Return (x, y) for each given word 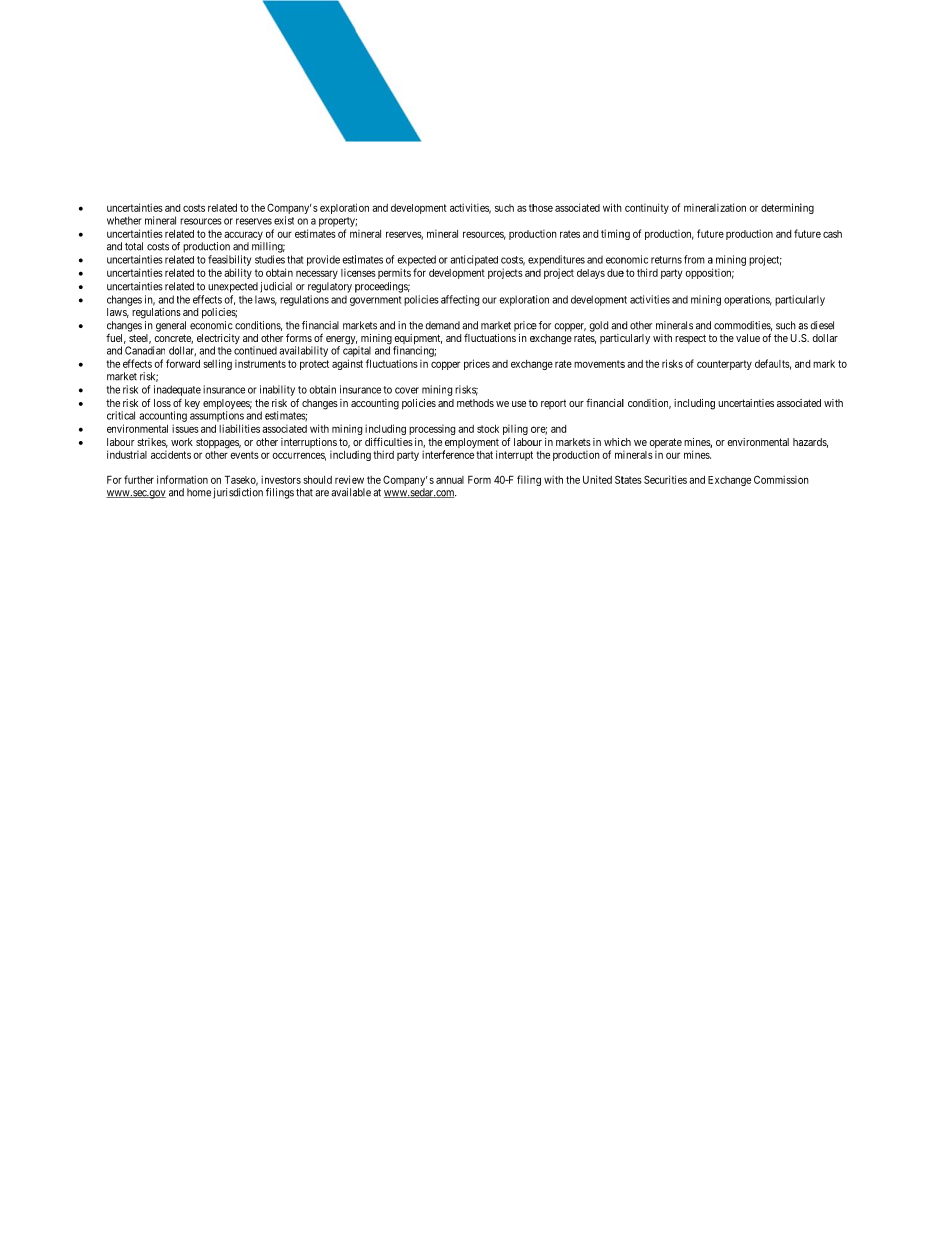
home (199, 492)
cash (832, 234)
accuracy (244, 237)
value (748, 338)
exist (284, 220)
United (597, 479)
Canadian (145, 350)
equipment (418, 340)
